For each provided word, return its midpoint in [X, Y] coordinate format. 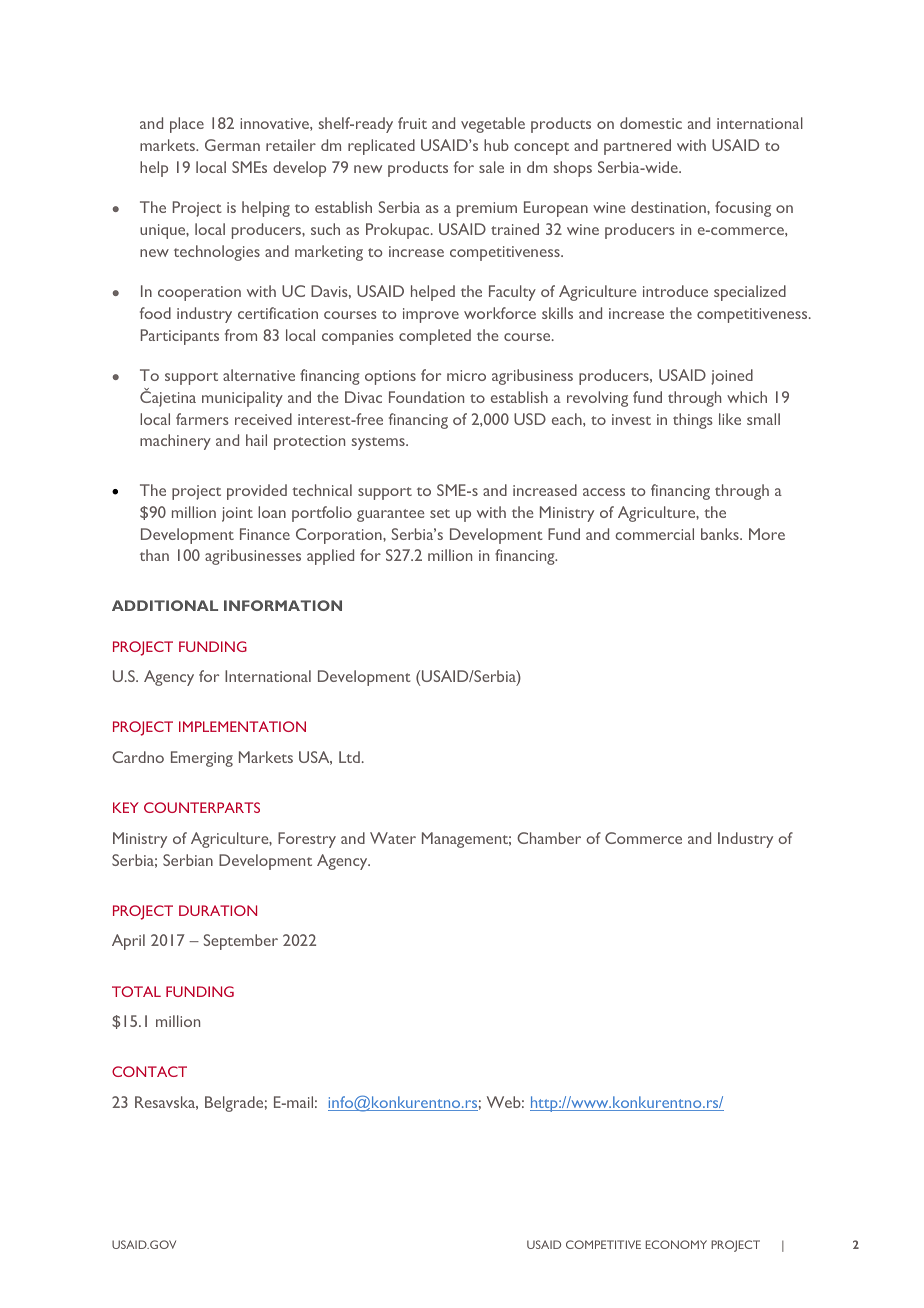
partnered [637, 147]
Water [393, 838]
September [241, 942]
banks [721, 534]
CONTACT [149, 1071]
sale [491, 167]
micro [466, 375]
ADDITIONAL [165, 605]
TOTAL [136, 991]
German [232, 145]
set [440, 513]
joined [732, 377]
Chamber [549, 838]
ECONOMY [676, 1244]
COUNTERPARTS [202, 807]
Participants [180, 337]
